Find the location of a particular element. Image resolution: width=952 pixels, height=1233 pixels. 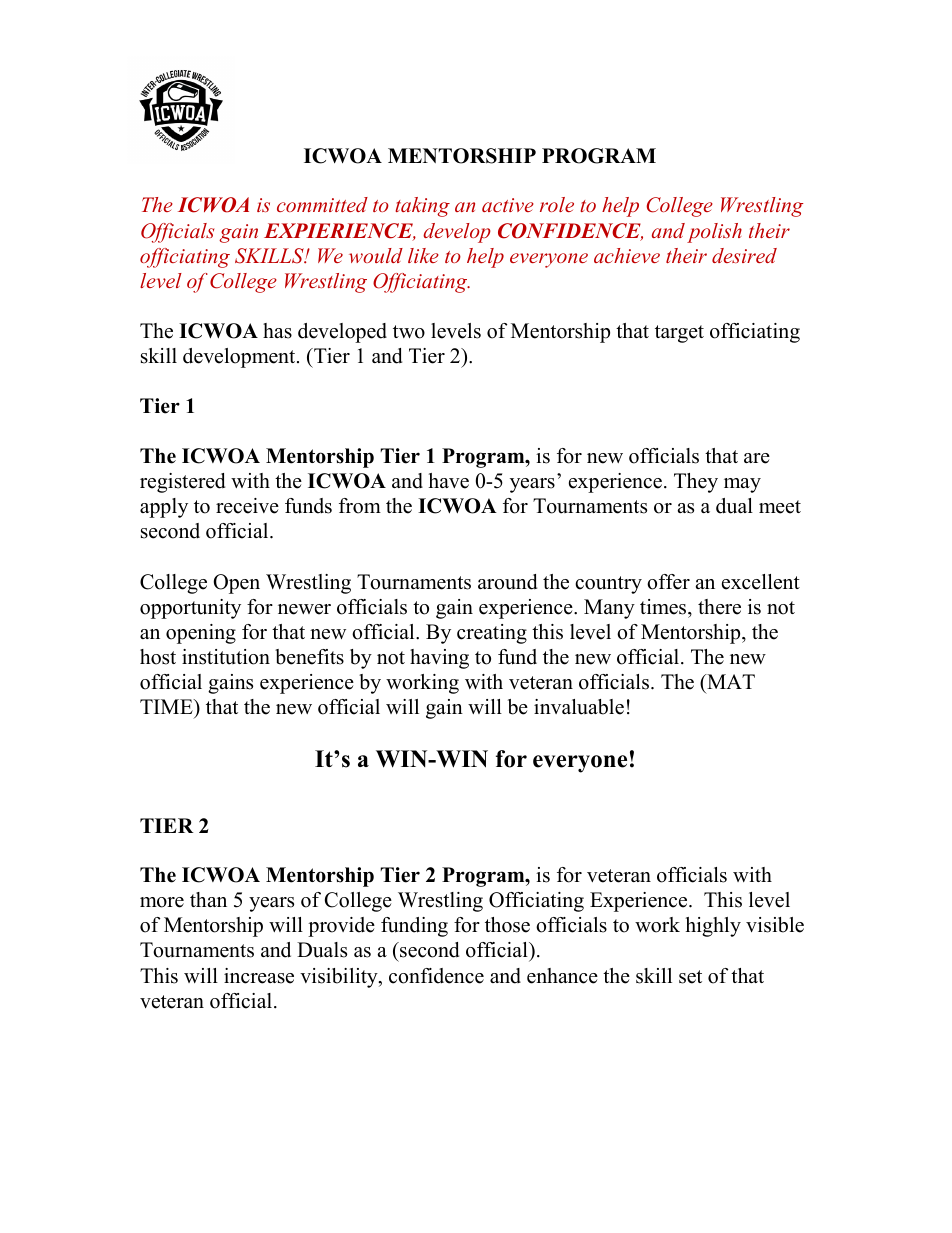

increase is located at coordinates (259, 976).
